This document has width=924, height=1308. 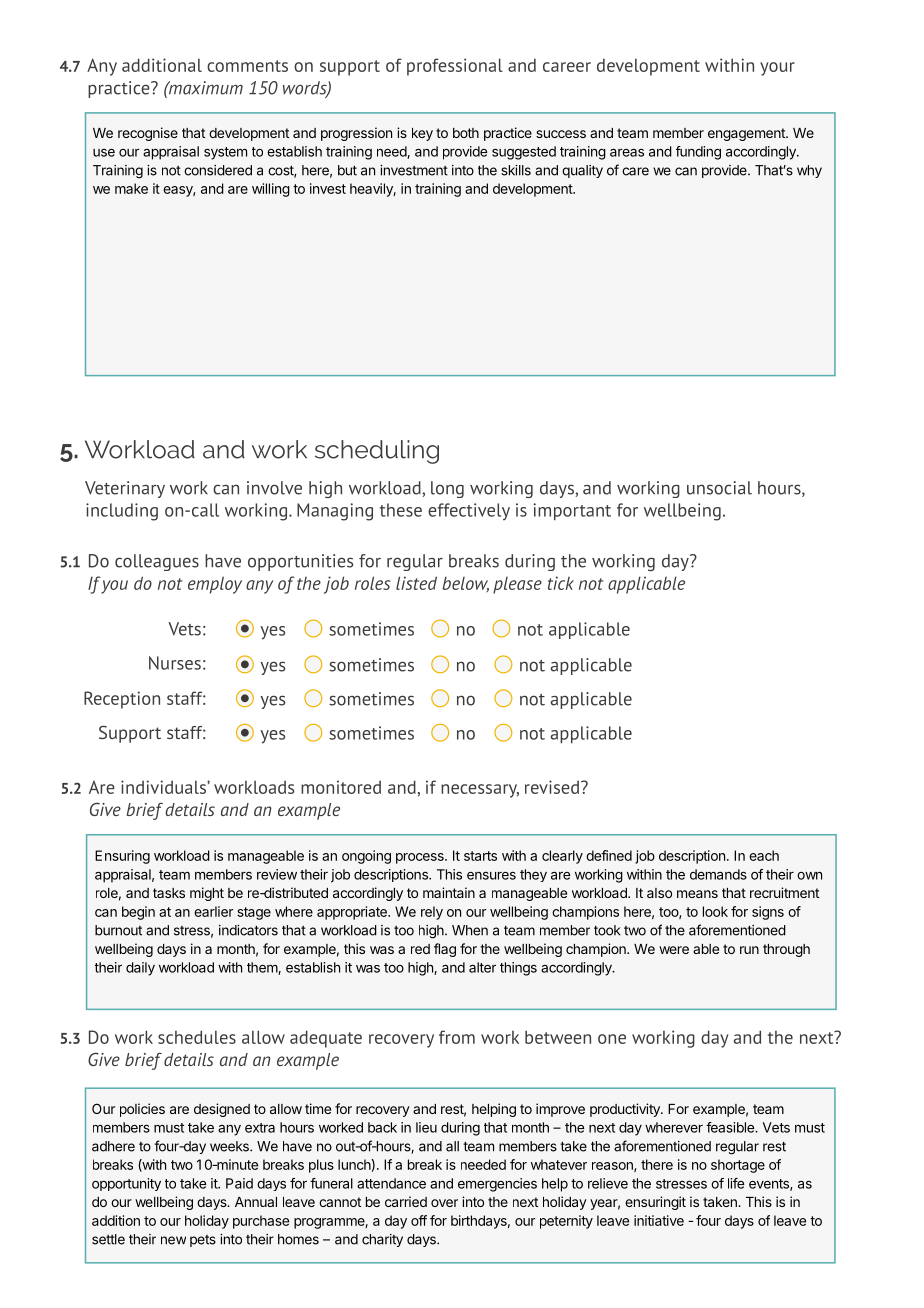 What do you see at coordinates (173, 1240) in the document?
I see `new` at bounding box center [173, 1240].
